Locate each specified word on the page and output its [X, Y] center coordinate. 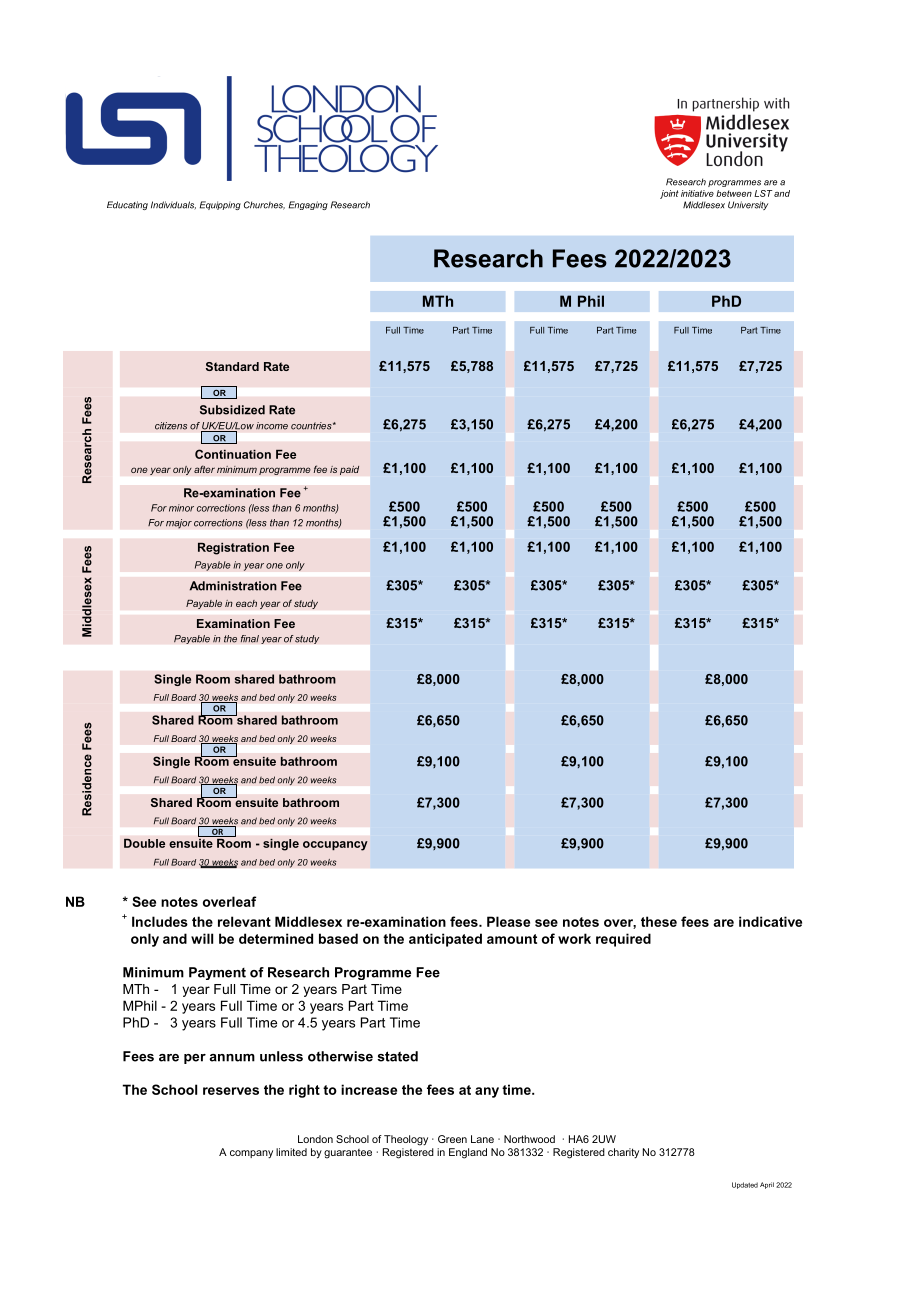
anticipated [445, 940]
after [204, 469]
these [659, 921]
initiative [697, 193]
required [623, 940]
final [250, 639]
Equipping [220, 205]
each [246, 603]
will [202, 938]
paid [349, 470]
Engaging [308, 205]
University [748, 205]
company [251, 1154]
